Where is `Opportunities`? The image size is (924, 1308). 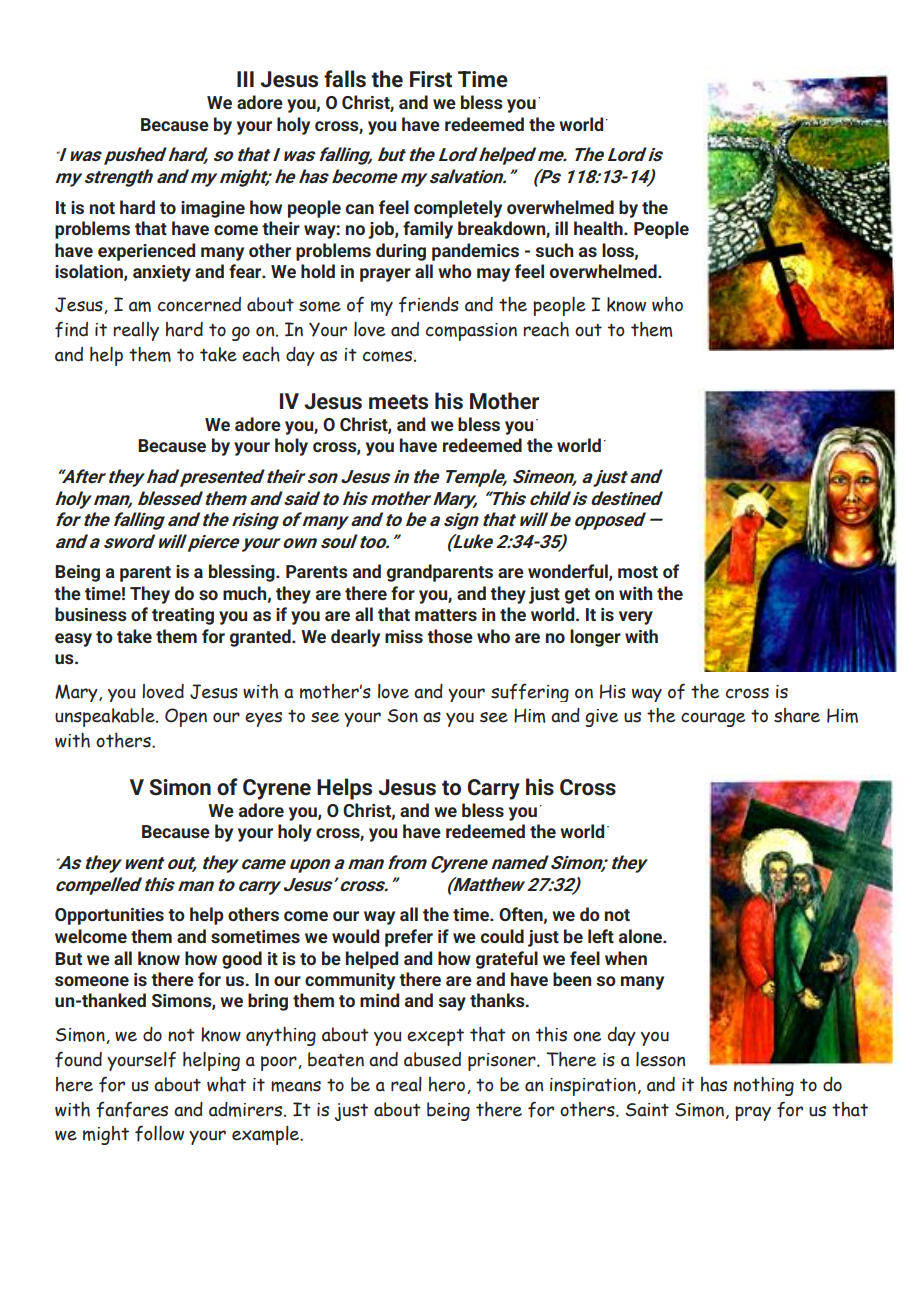 Opportunities is located at coordinates (109, 916).
